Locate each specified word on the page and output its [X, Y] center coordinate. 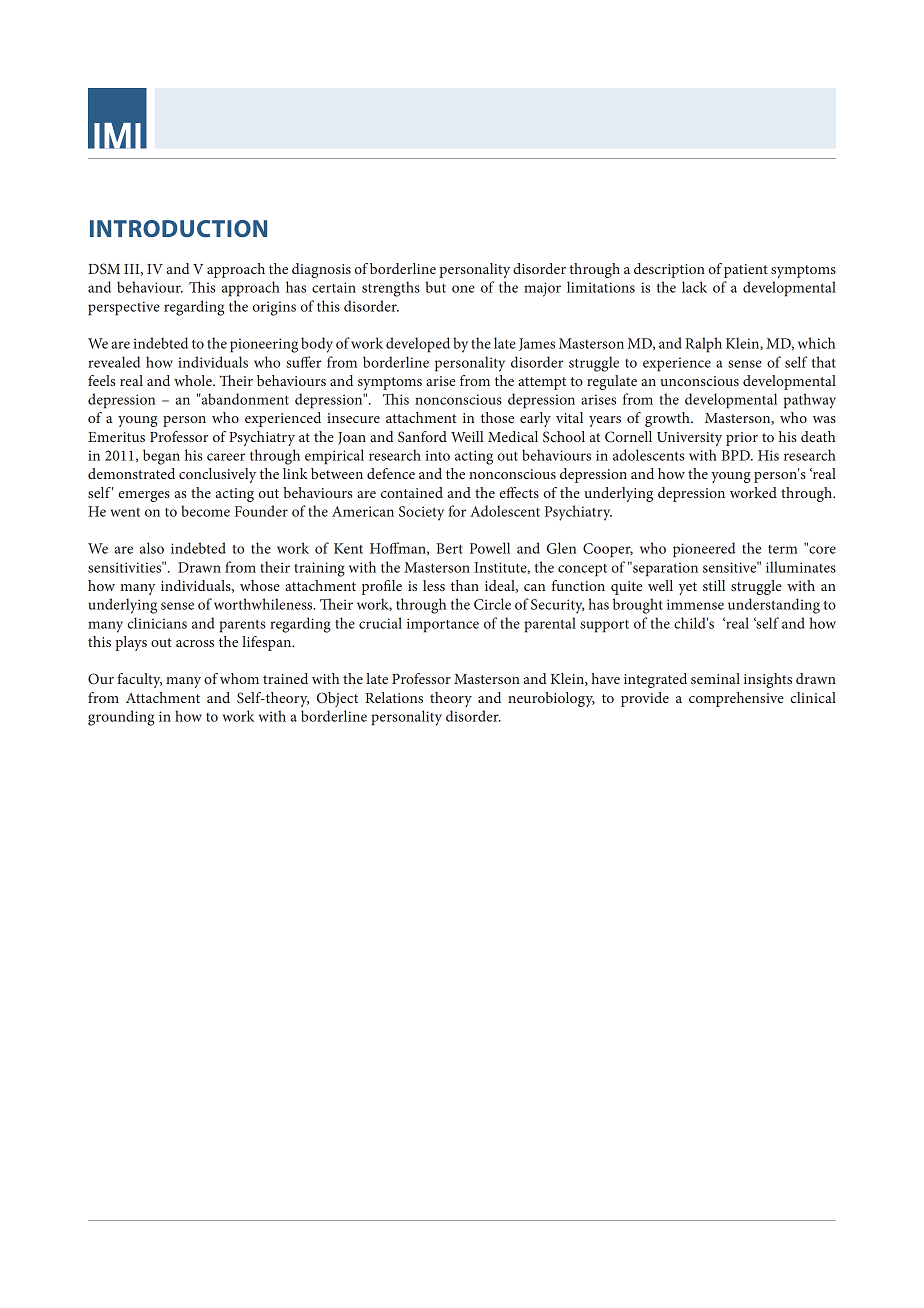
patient [746, 271]
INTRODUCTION [178, 228]
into [437, 455]
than [465, 585]
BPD [737, 455]
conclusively [217, 475]
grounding [121, 718]
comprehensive [736, 699]
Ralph [703, 345]
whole [194, 380]
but [435, 287]
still [714, 585]
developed [418, 345]
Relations [394, 697]
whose [260, 585]
